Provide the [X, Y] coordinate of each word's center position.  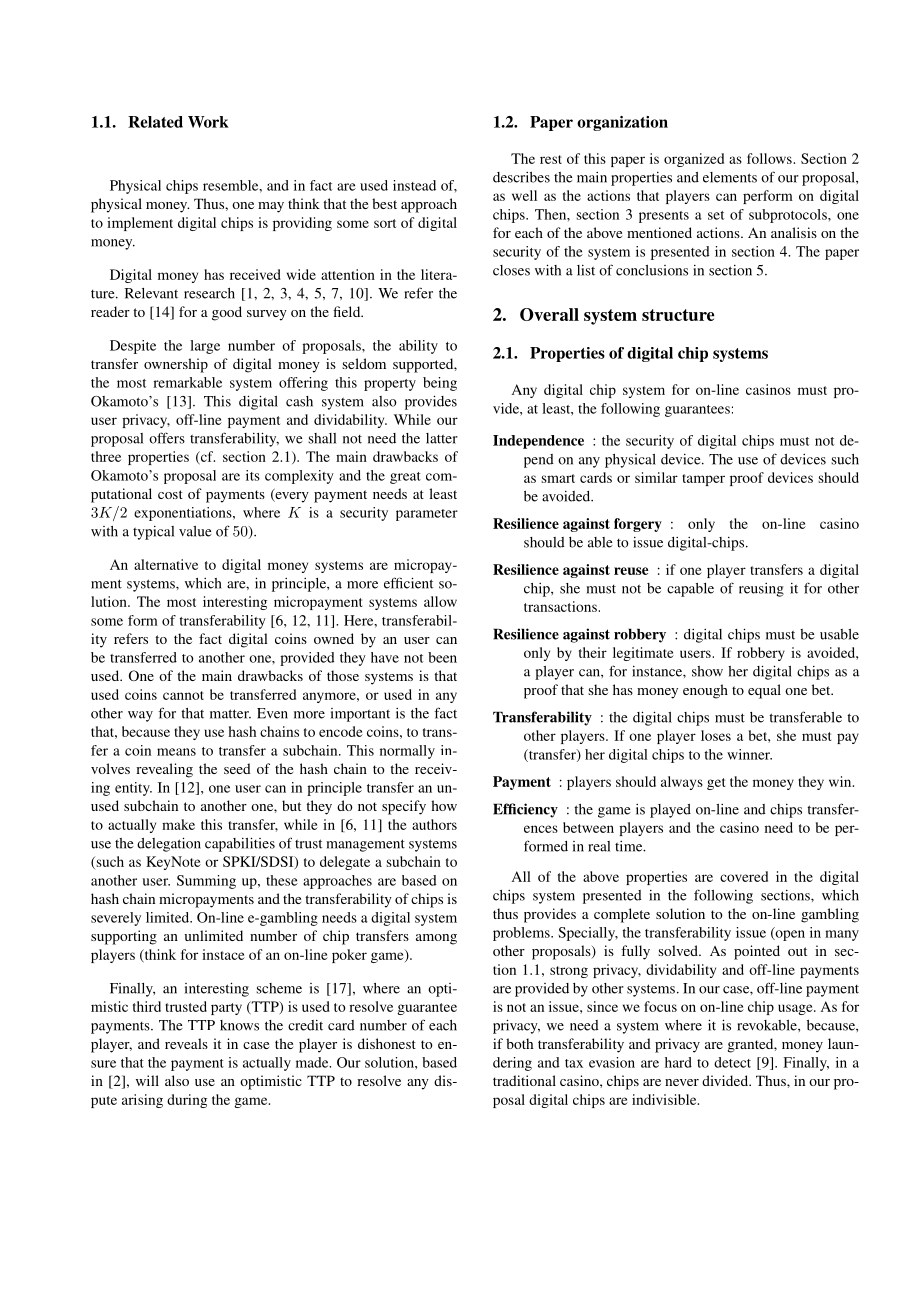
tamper [703, 480]
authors [434, 824]
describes [521, 177]
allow [440, 601]
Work [208, 122]
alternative [166, 564]
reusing [761, 590]
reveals [186, 1043]
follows [770, 158]
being [440, 384]
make [178, 824]
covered [744, 876]
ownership [176, 365]
